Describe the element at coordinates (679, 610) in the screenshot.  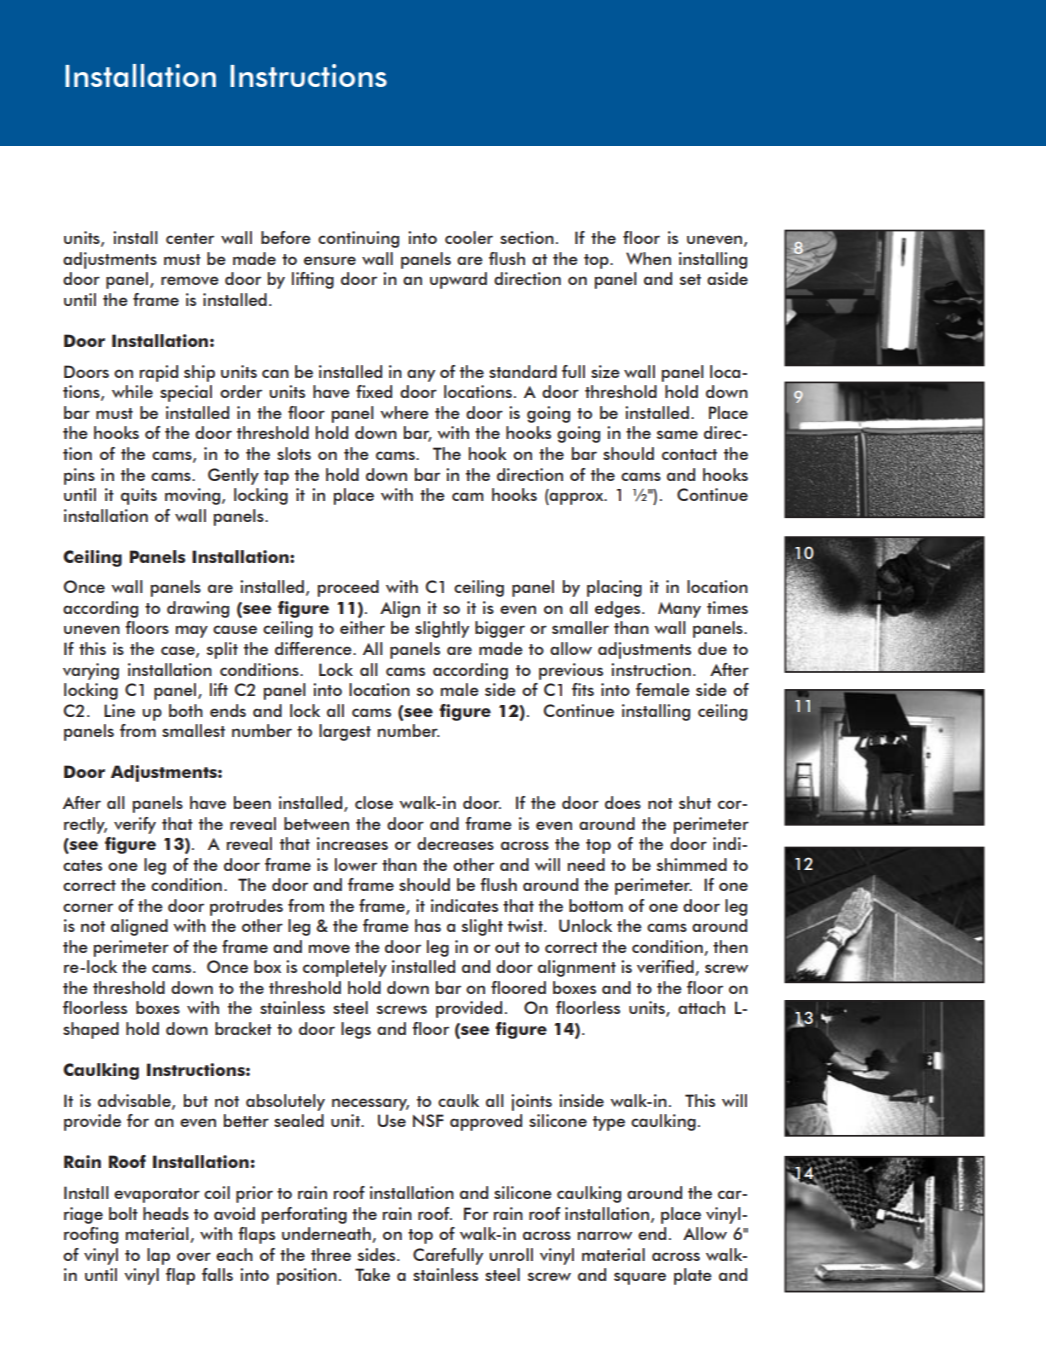
I see `Many` at that location.
